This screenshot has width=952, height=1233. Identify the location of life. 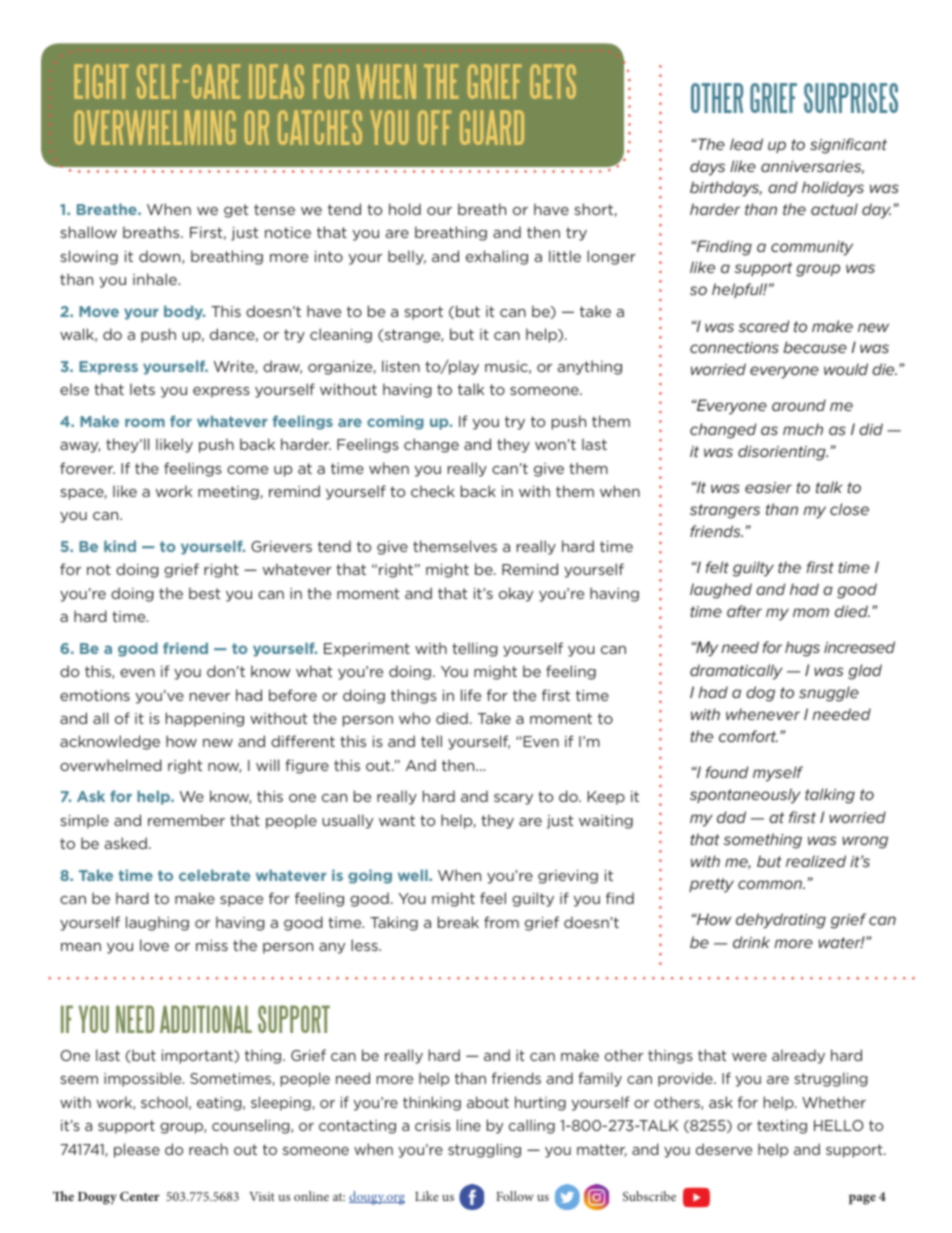
(471, 695).
